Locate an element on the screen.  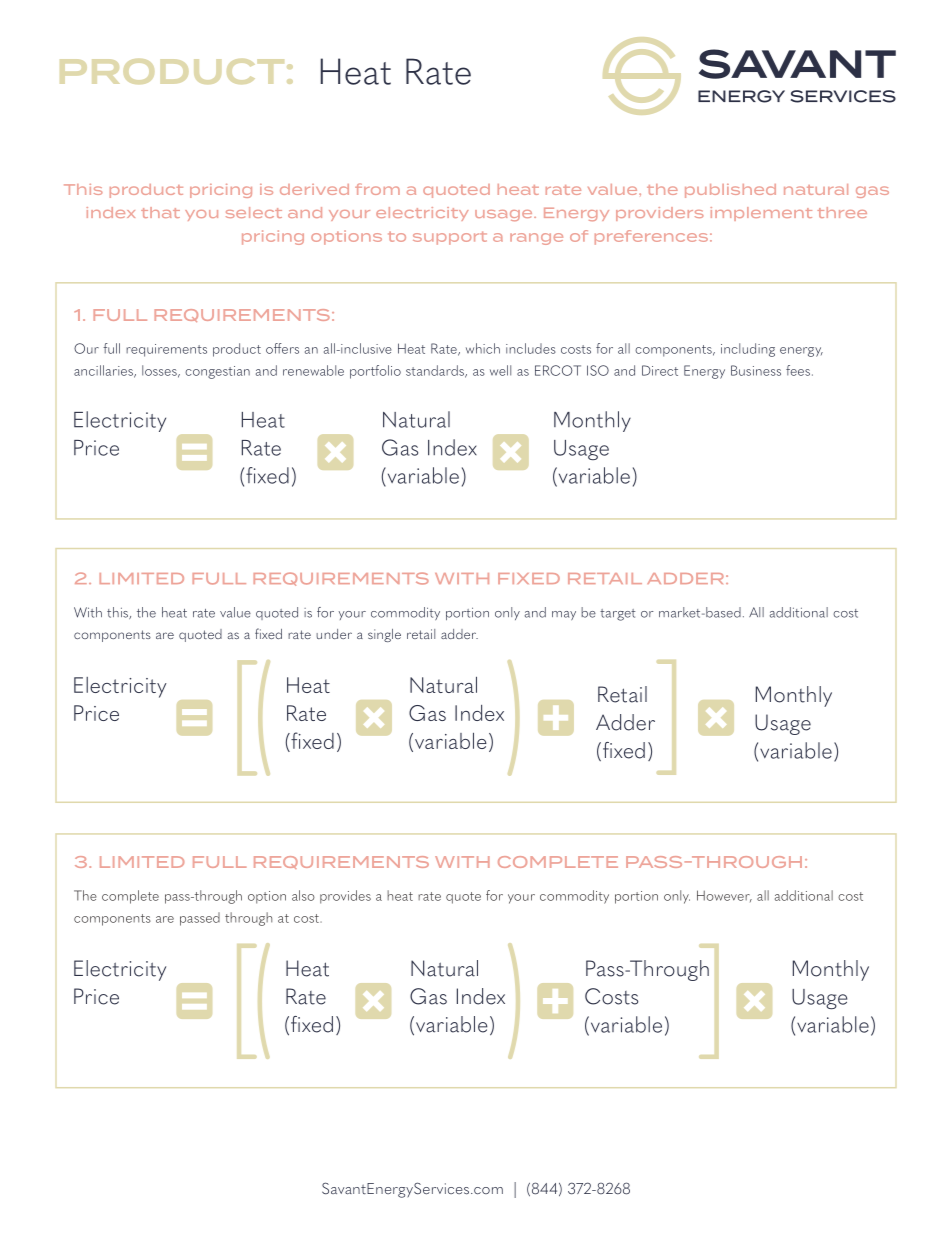
target is located at coordinates (618, 615).
